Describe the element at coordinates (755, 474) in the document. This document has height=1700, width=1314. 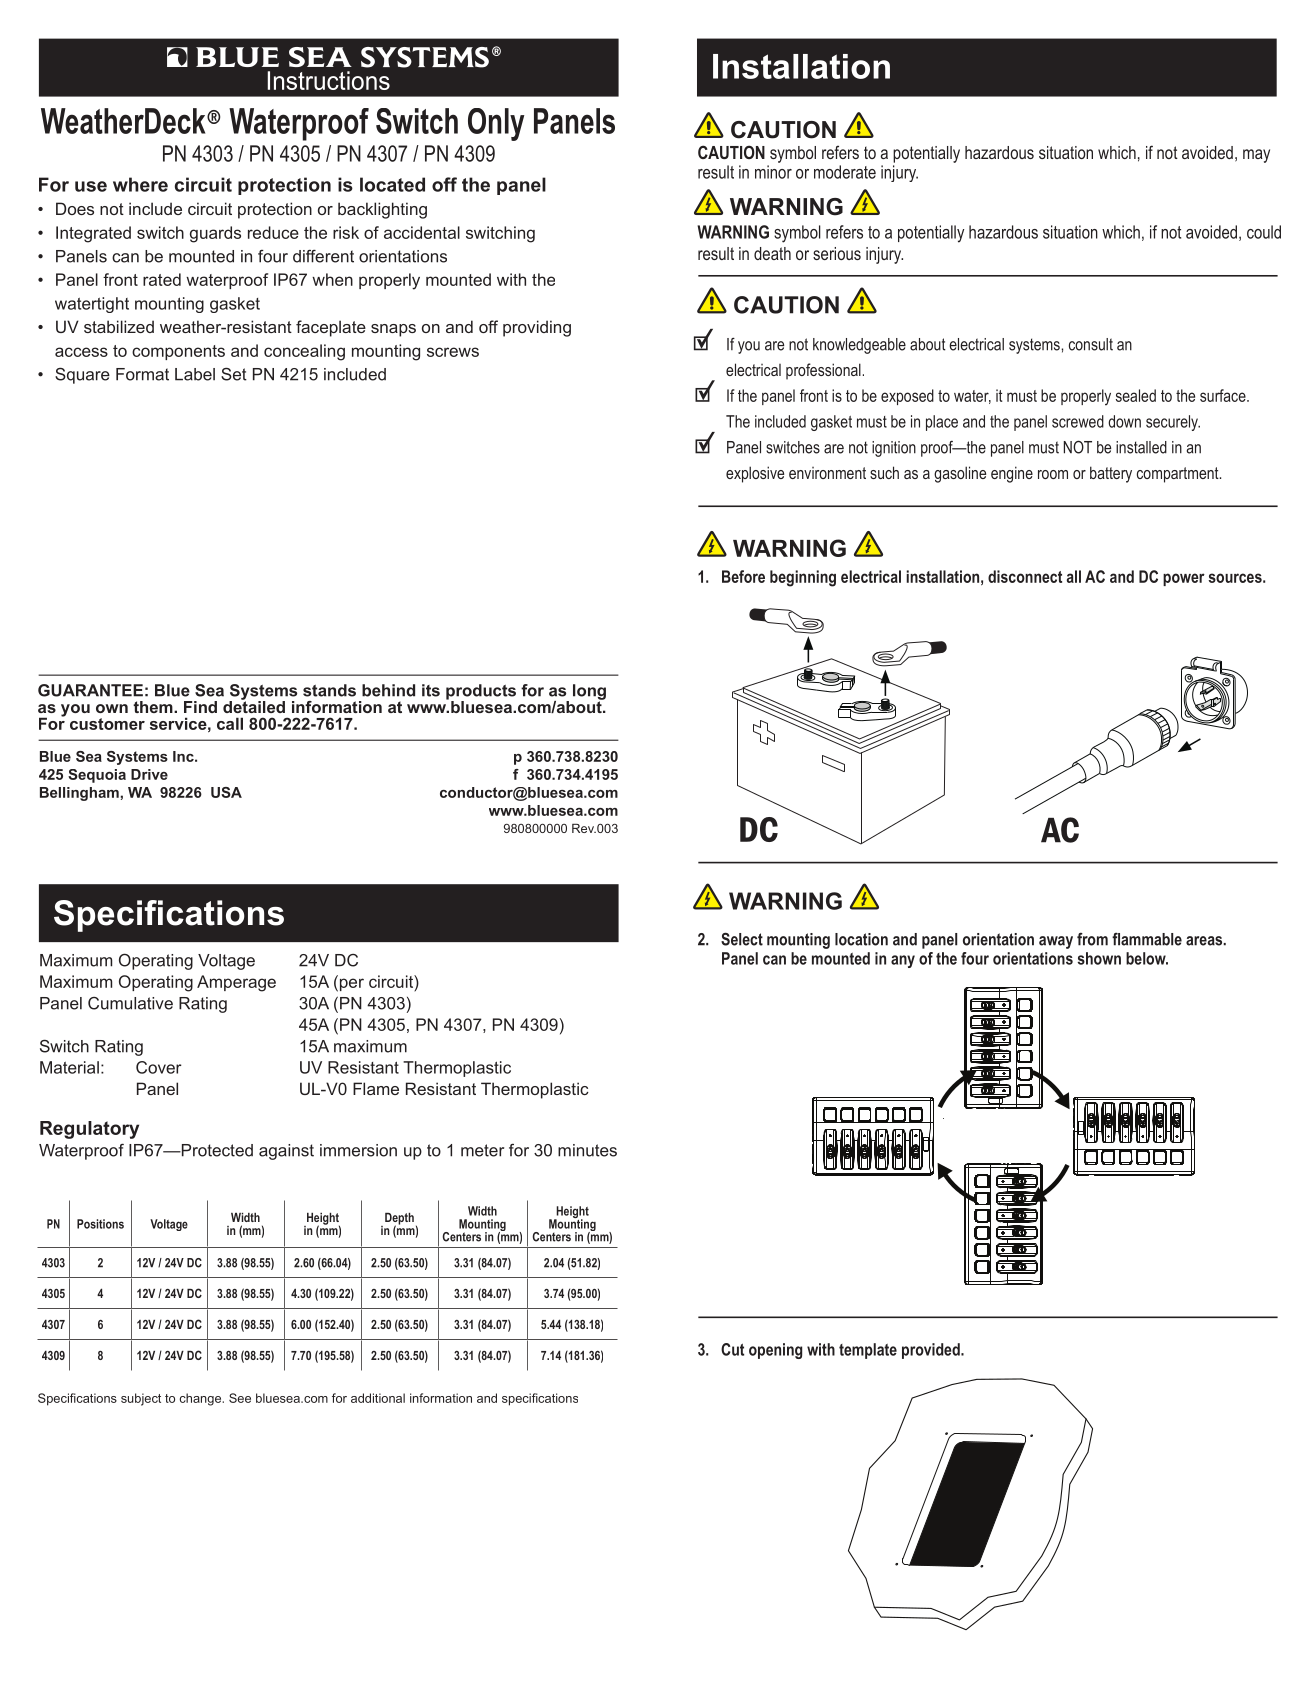
I see `explosive` at that location.
